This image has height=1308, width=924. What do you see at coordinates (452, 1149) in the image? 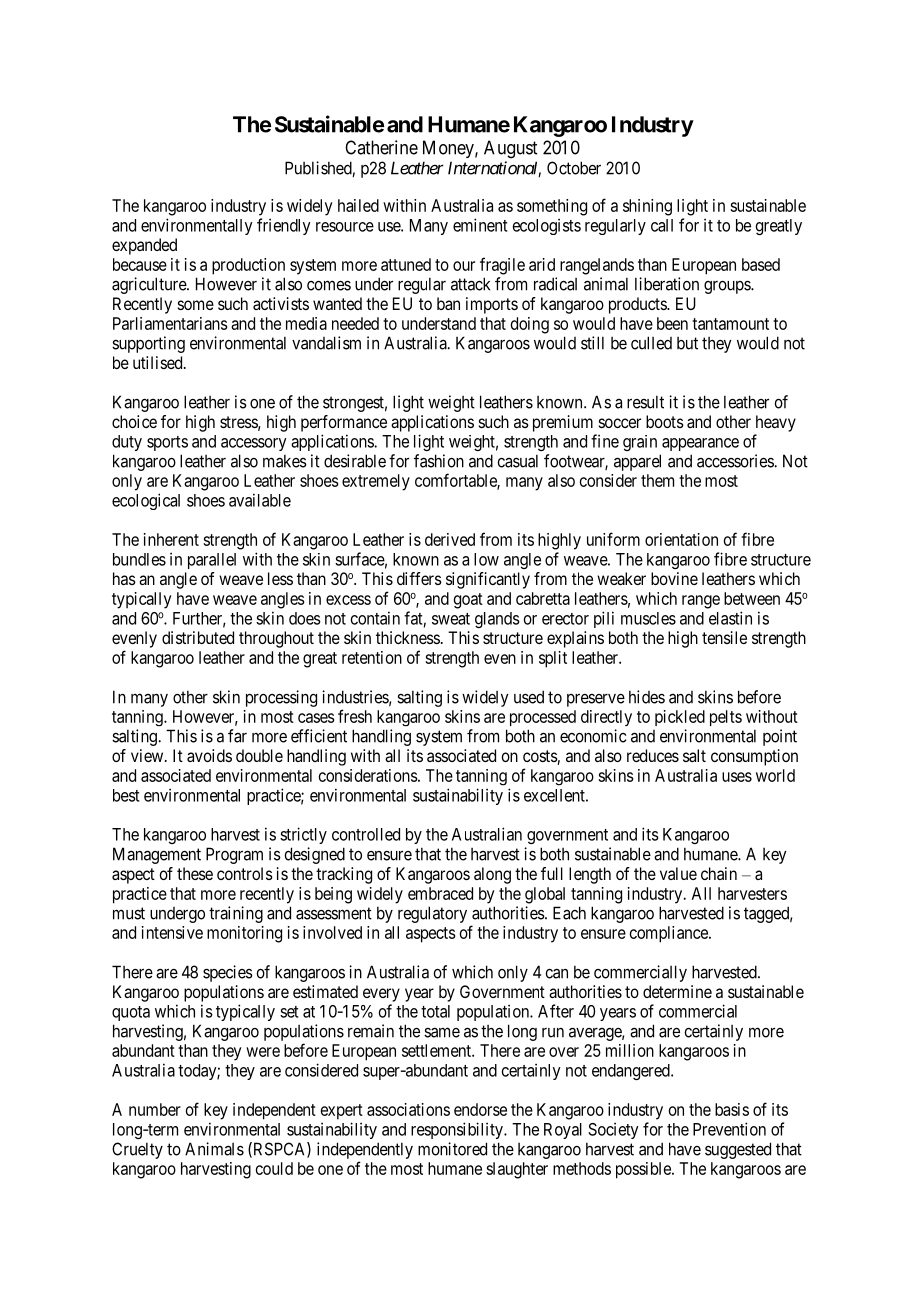
I see `monitored` at bounding box center [452, 1149].
